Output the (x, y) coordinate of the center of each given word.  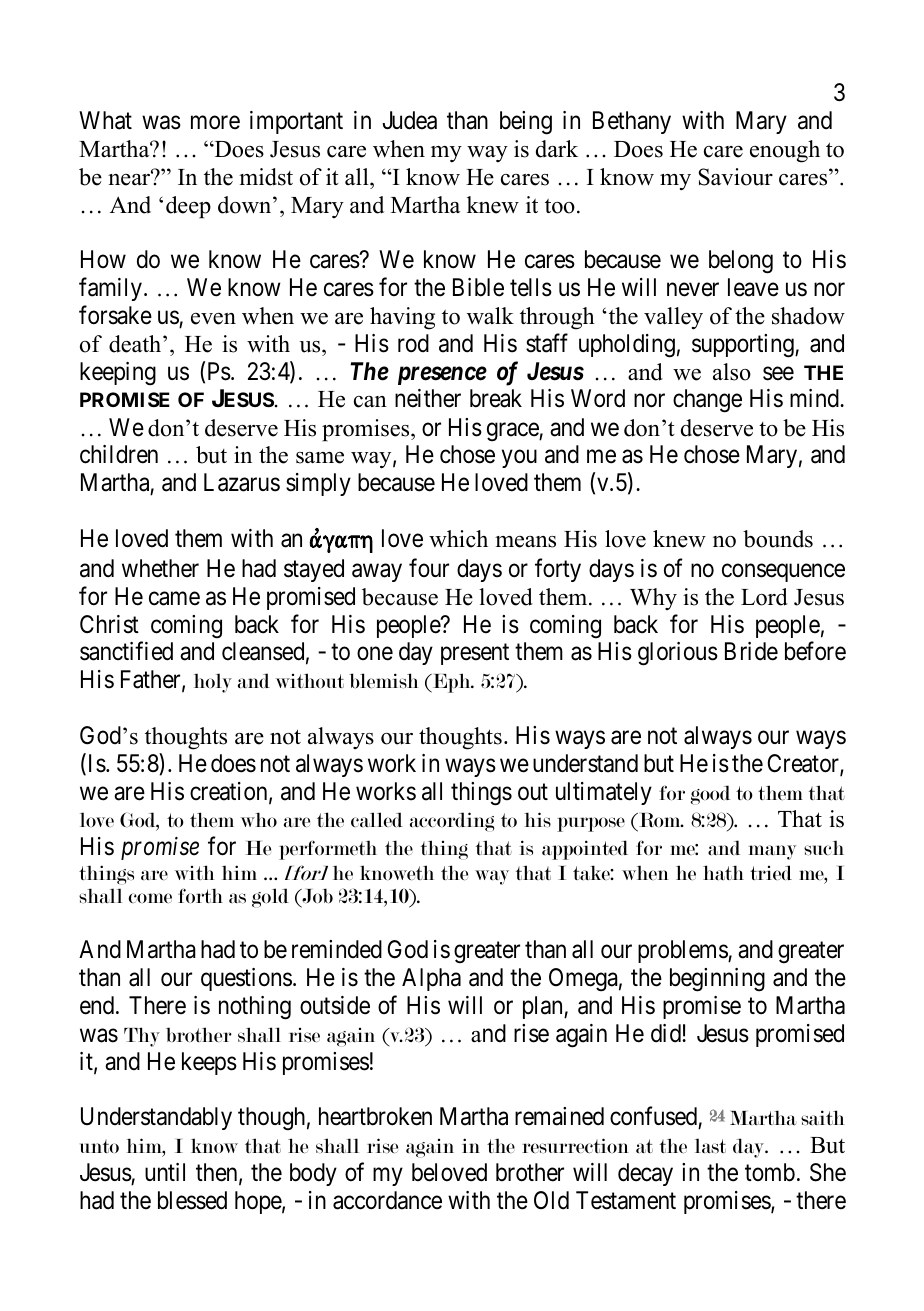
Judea (409, 120)
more (215, 123)
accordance (387, 1200)
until (165, 1172)
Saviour (735, 177)
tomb (770, 1172)
